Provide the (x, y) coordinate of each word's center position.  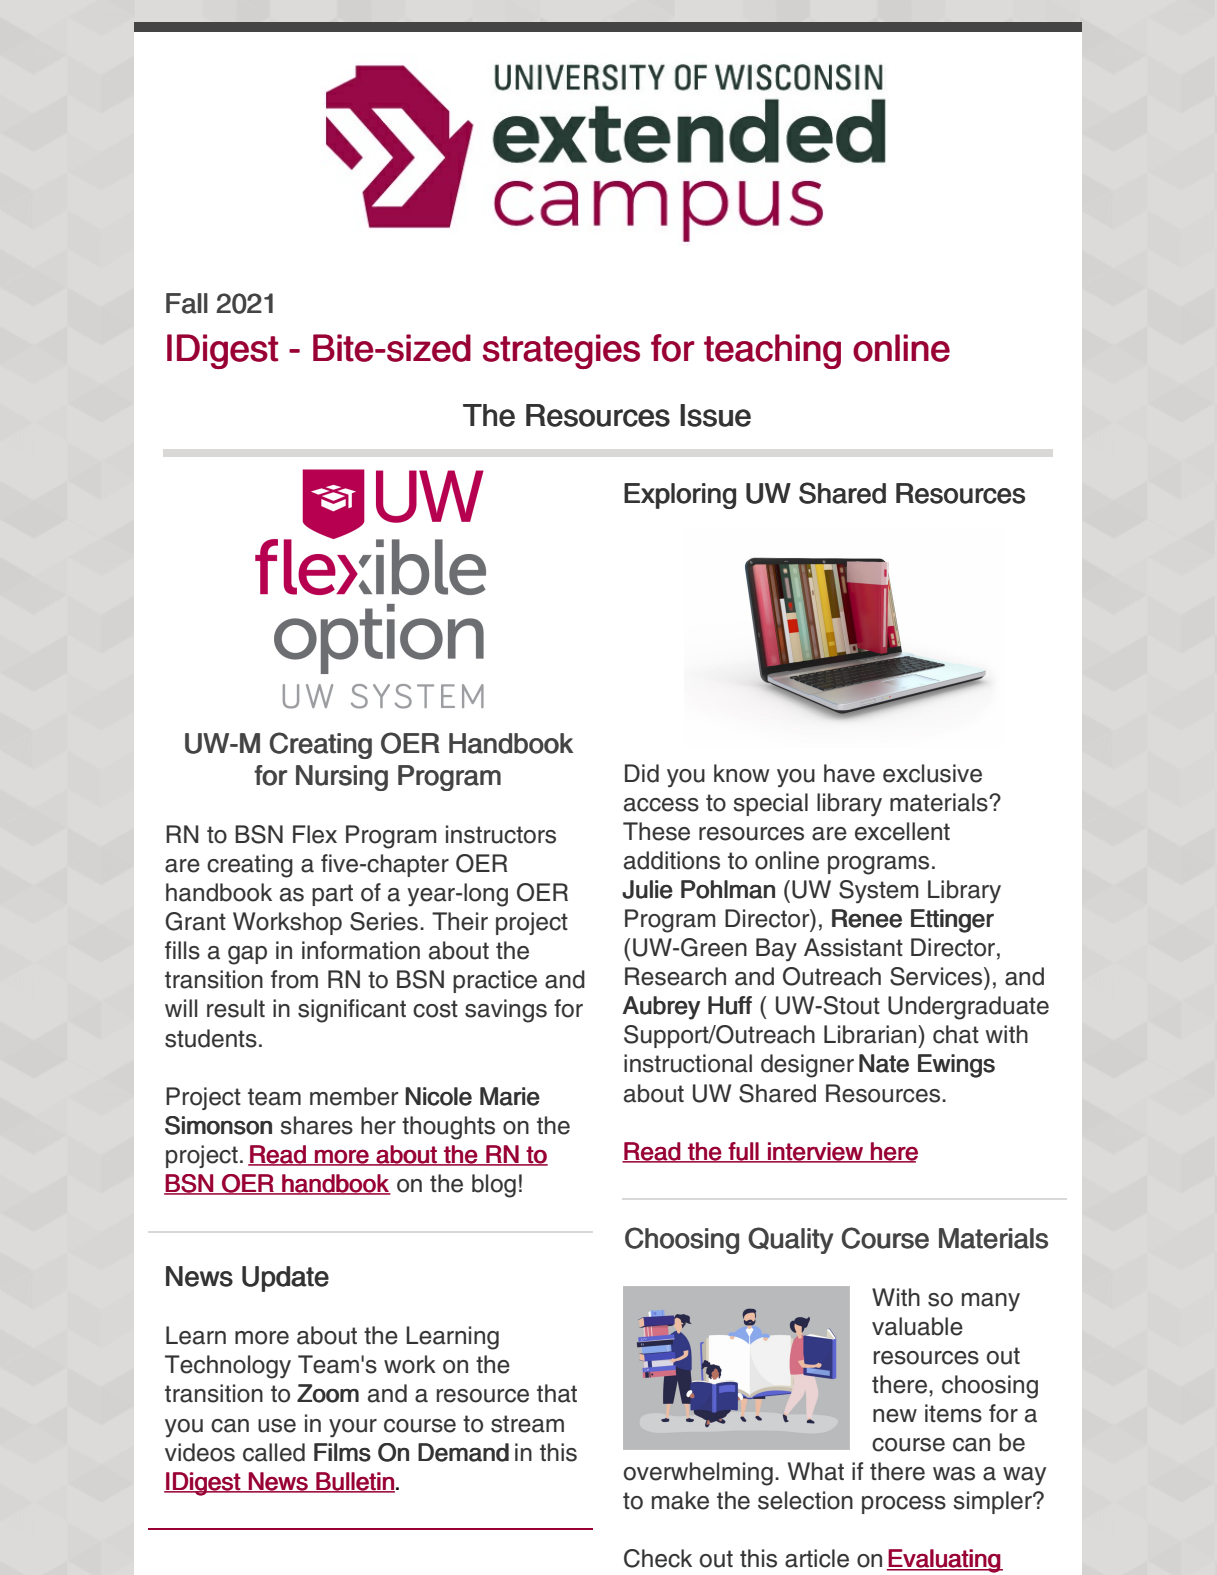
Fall (187, 303)
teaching (772, 351)
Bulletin (354, 1482)
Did (642, 773)
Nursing (342, 778)
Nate (884, 1063)
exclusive (932, 773)
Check (658, 1558)
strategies (561, 351)
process (904, 1505)
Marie (510, 1096)
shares (316, 1125)
